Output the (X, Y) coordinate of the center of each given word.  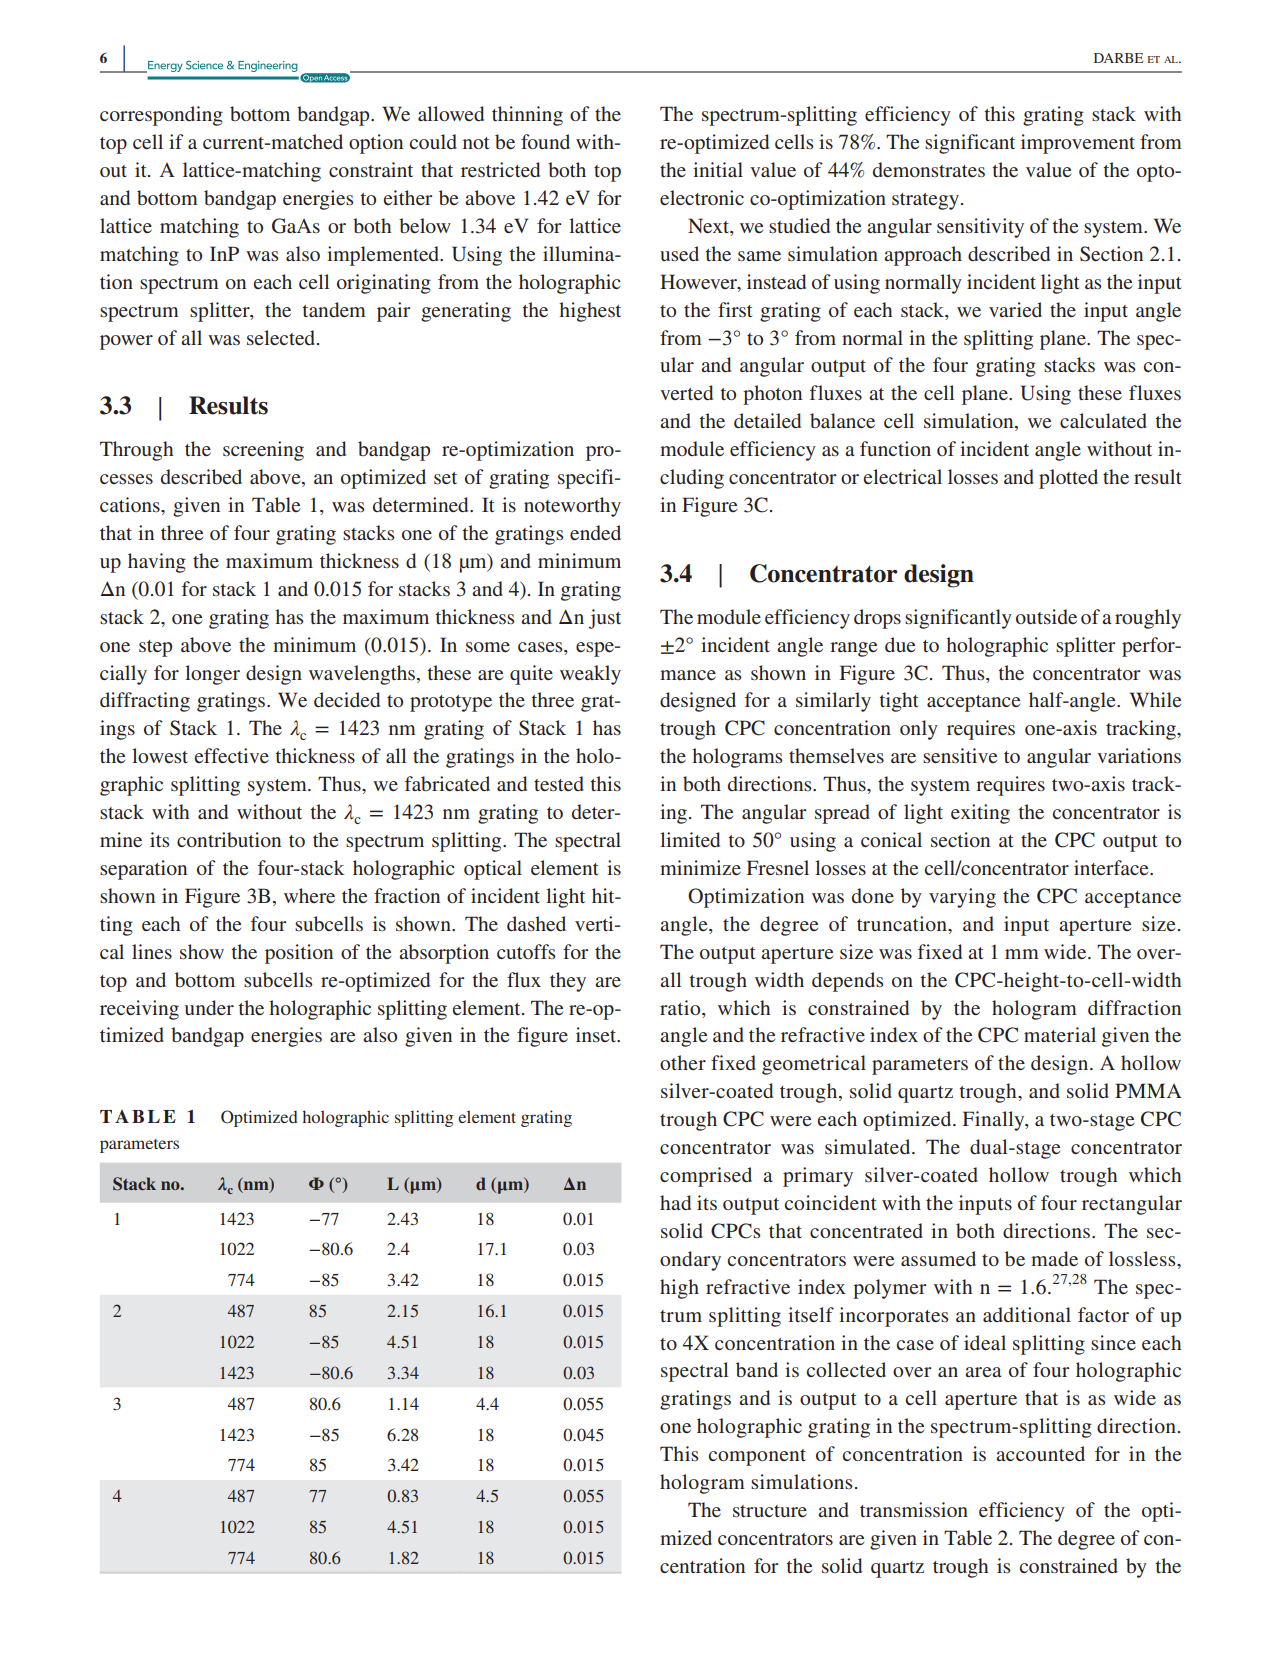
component (757, 1457)
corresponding (161, 116)
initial (718, 169)
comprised (706, 1177)
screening (263, 451)
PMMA (1148, 1090)
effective (231, 755)
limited (690, 839)
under (209, 1007)
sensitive (960, 756)
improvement (1078, 144)
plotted (1068, 479)
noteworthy (572, 507)
